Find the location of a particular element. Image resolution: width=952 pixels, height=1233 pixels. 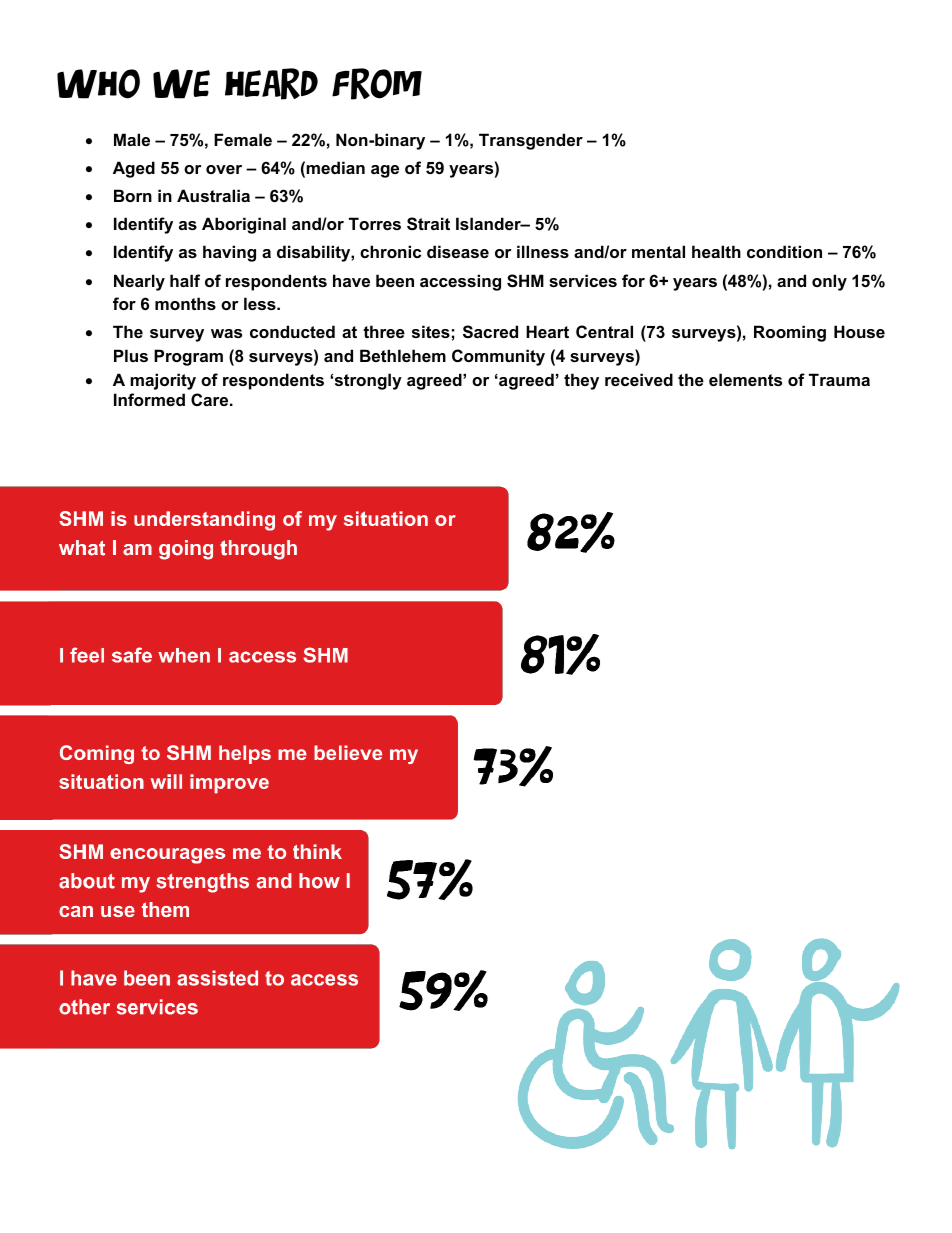

heard is located at coordinates (271, 84).
